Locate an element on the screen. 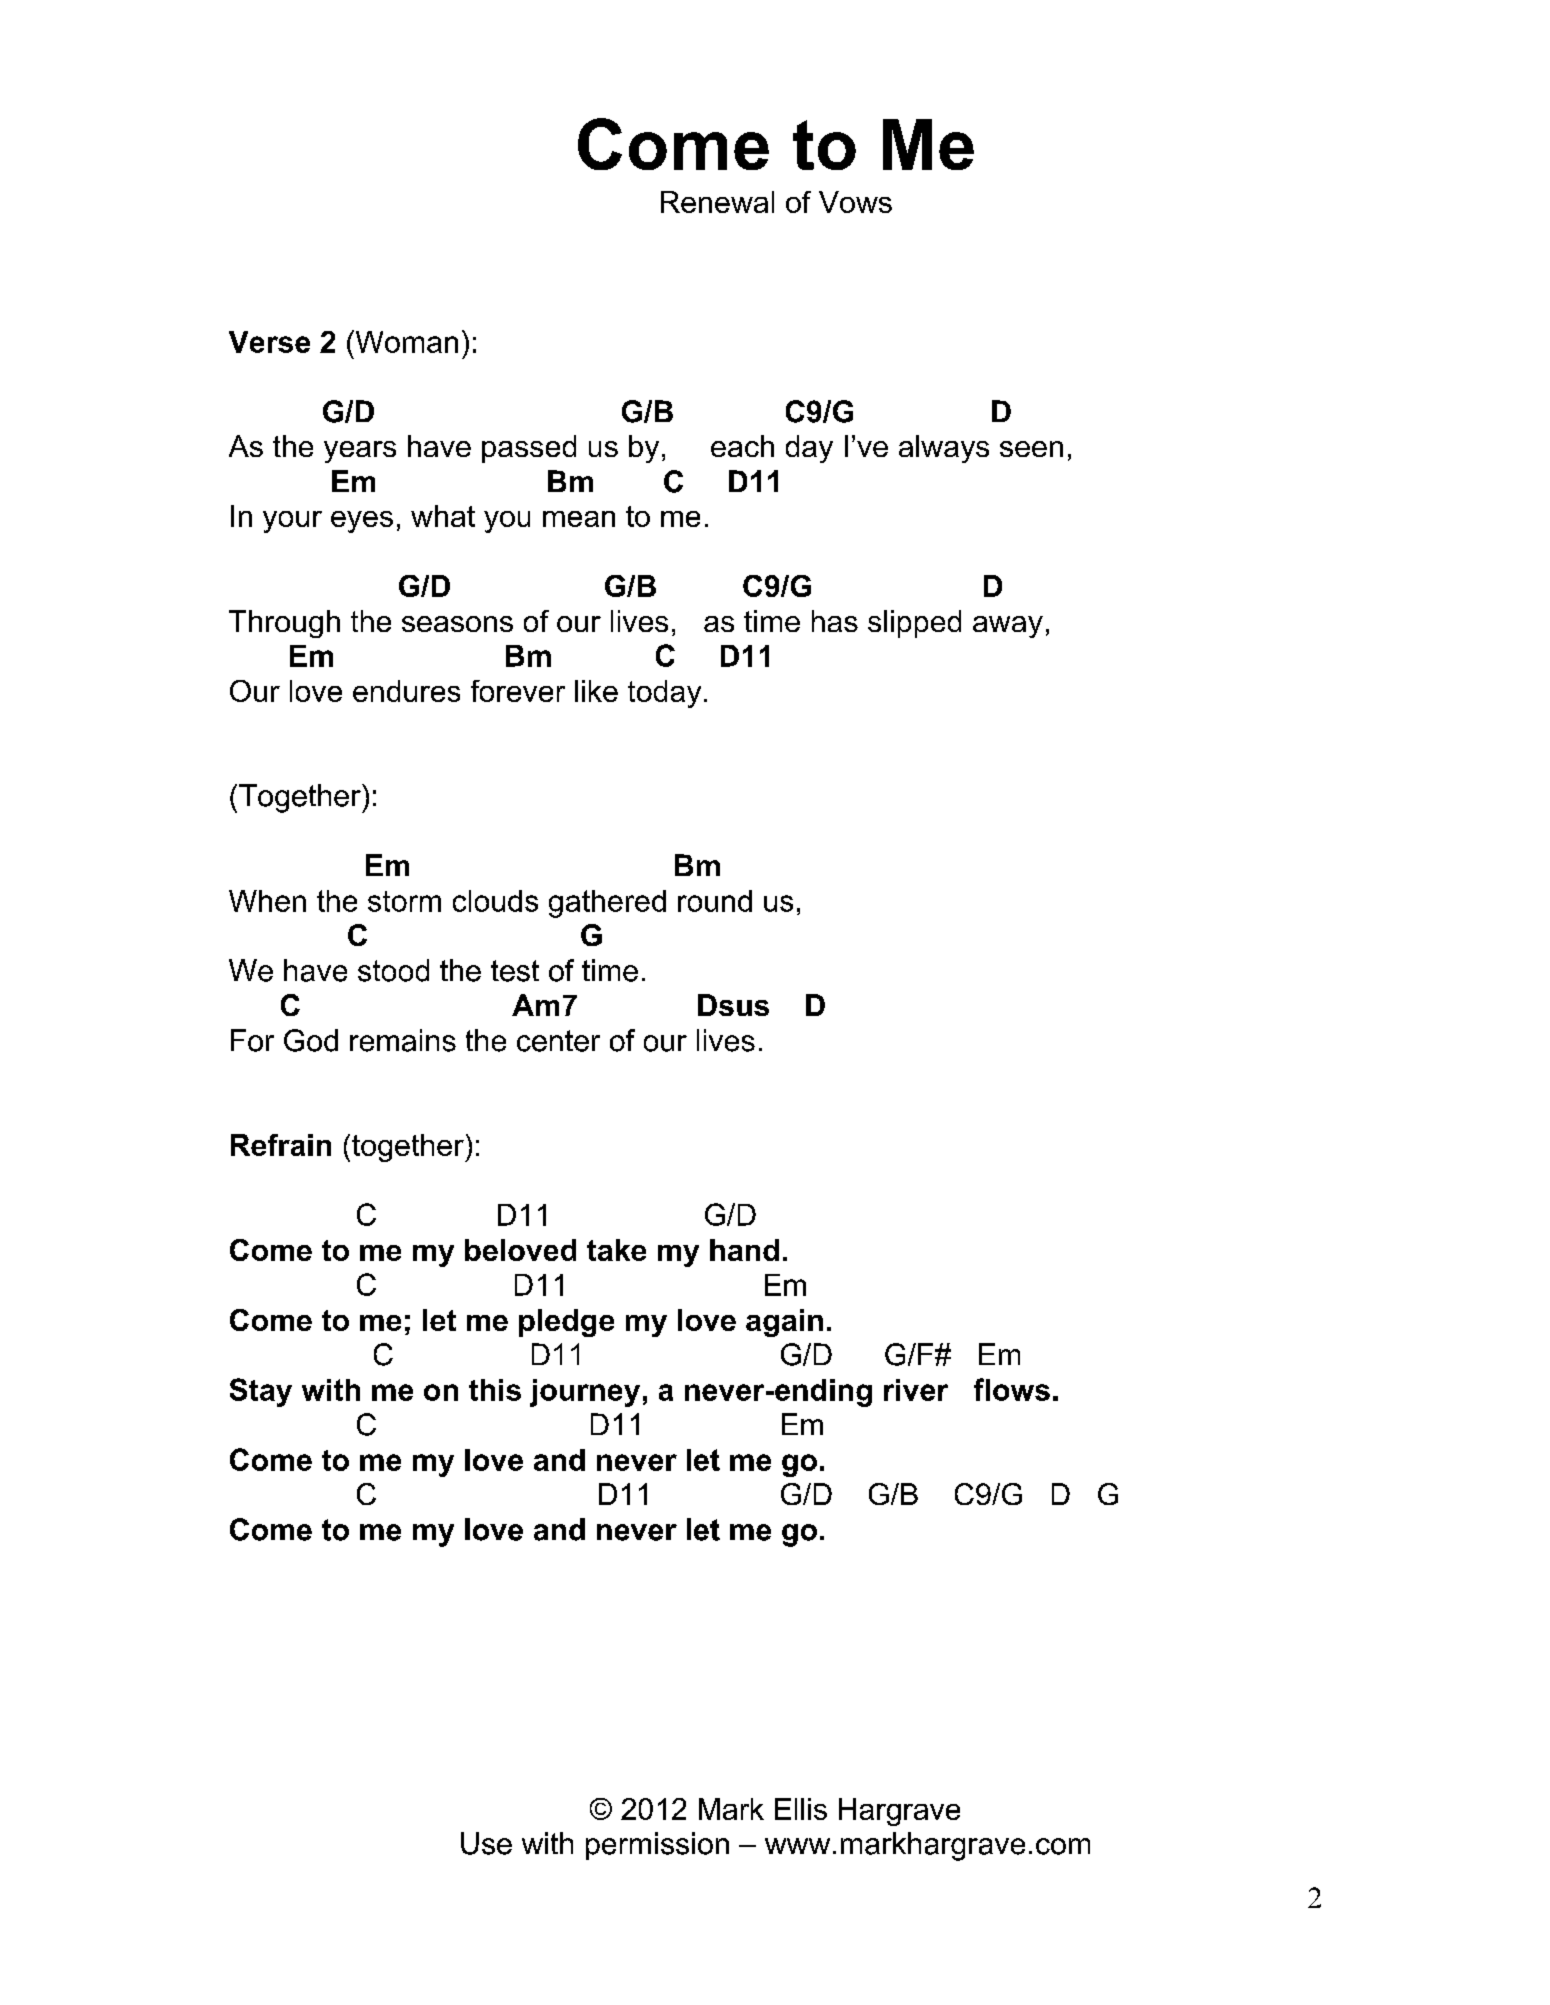 This screenshot has width=1550, height=2005. Vows is located at coordinates (855, 202).
